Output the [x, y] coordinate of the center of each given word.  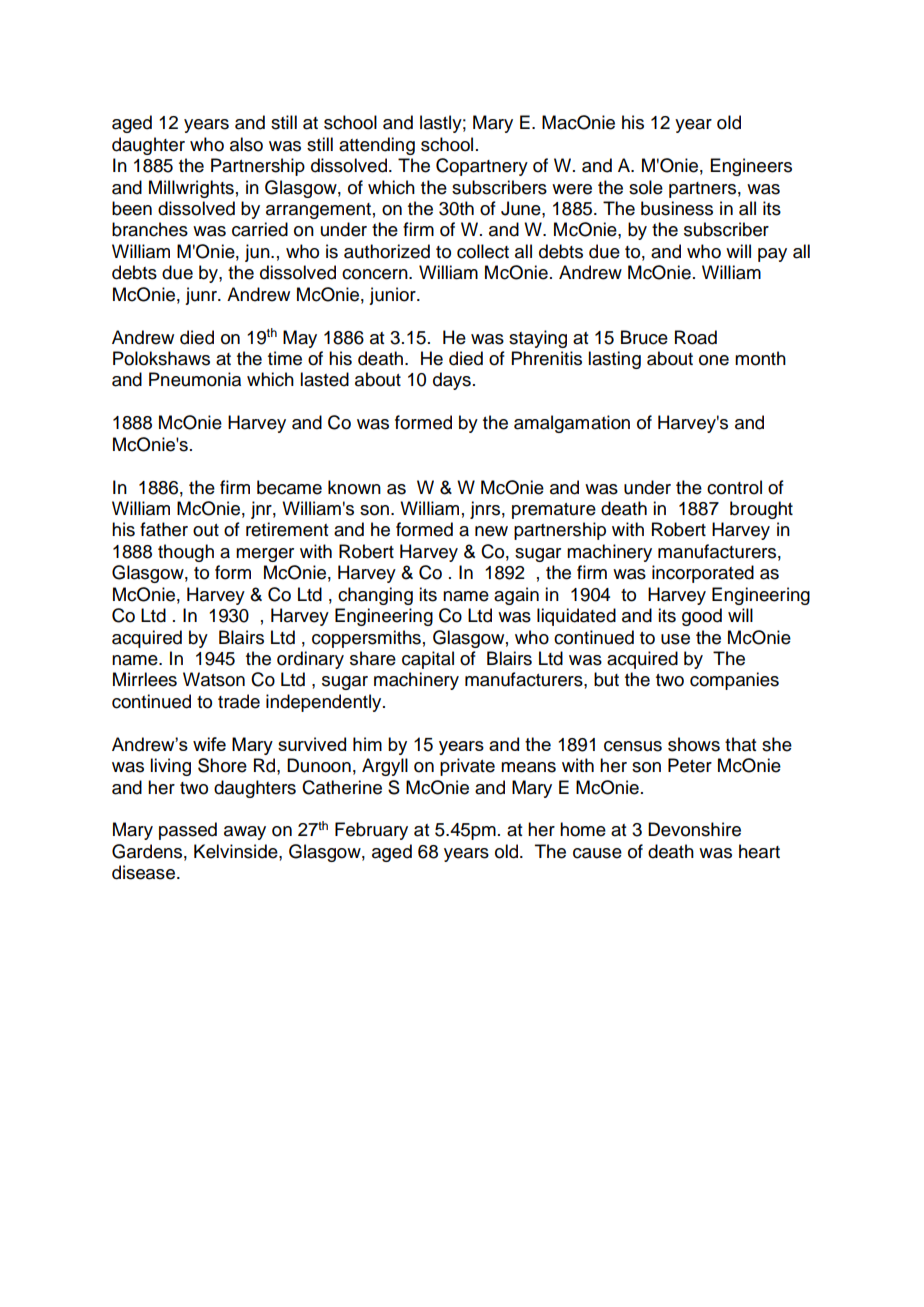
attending [377, 146]
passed [188, 831]
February [371, 831]
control [734, 487]
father [164, 529]
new [491, 531]
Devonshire [694, 829]
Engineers [751, 167]
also [246, 144]
